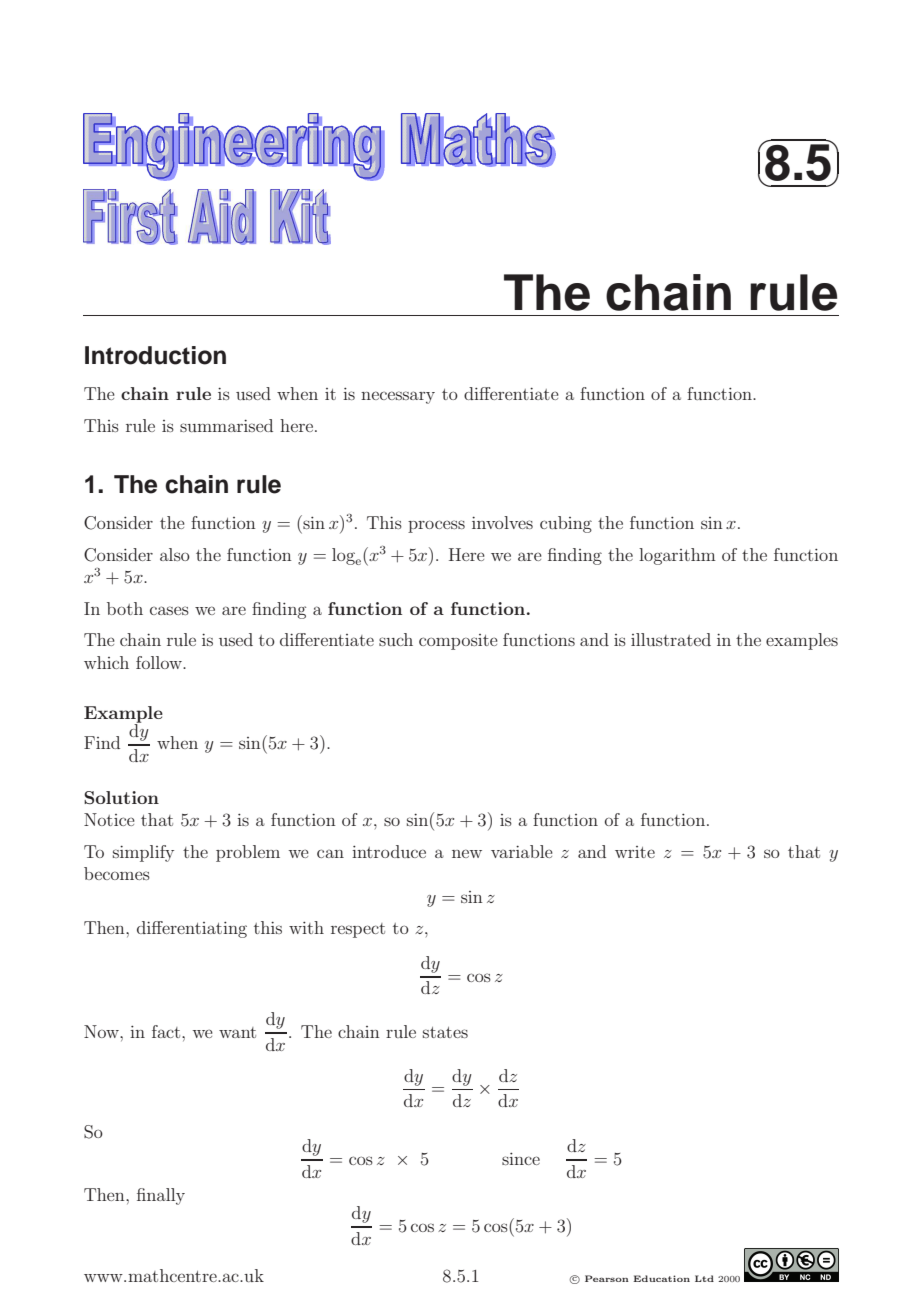 Image resolution: width=924 pixels, height=1308 pixels. I want to click on finally, so click(161, 1196).
